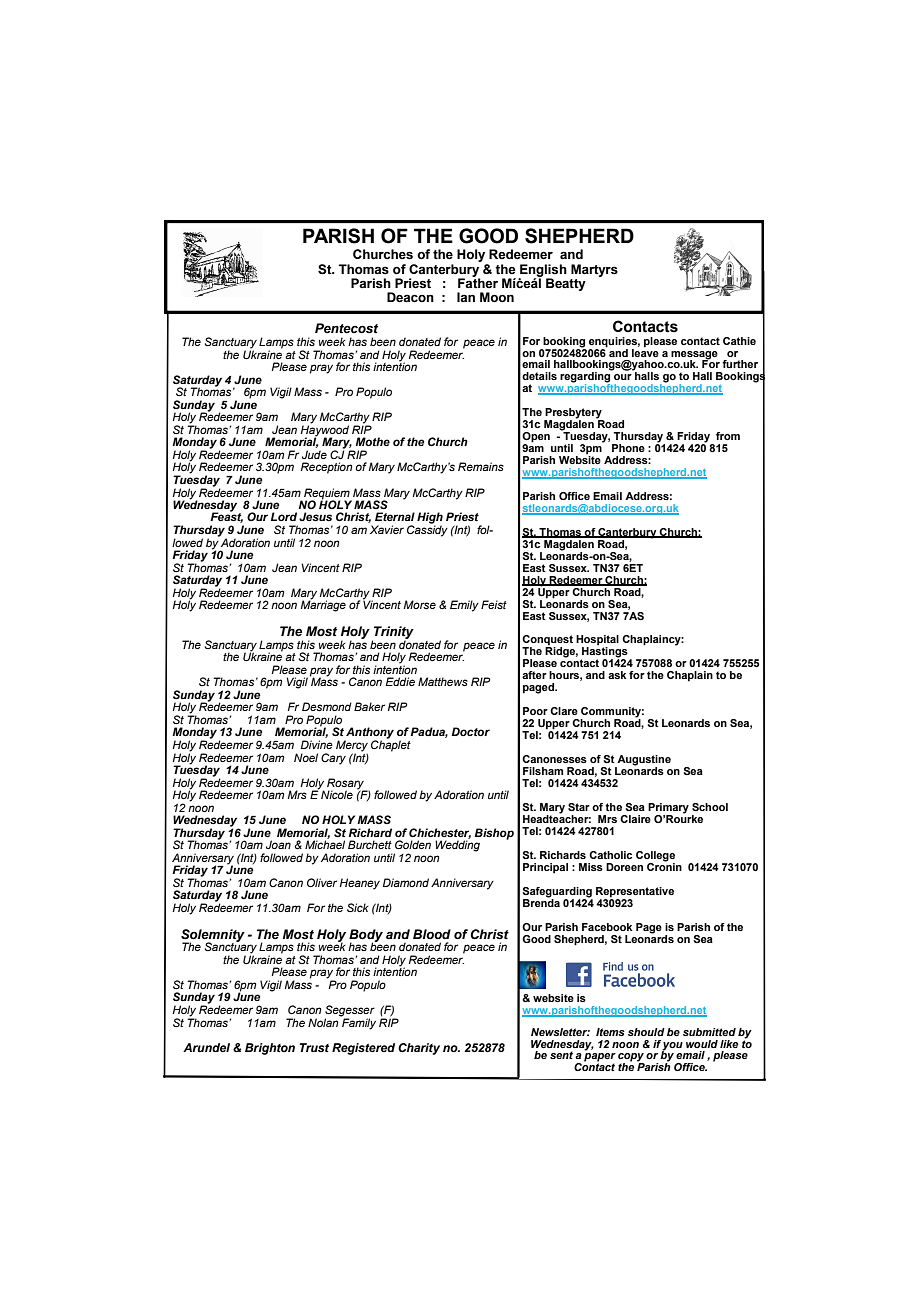 The image size is (924, 1308). Describe the element at coordinates (617, 675) in the screenshot. I see `ask` at that location.
